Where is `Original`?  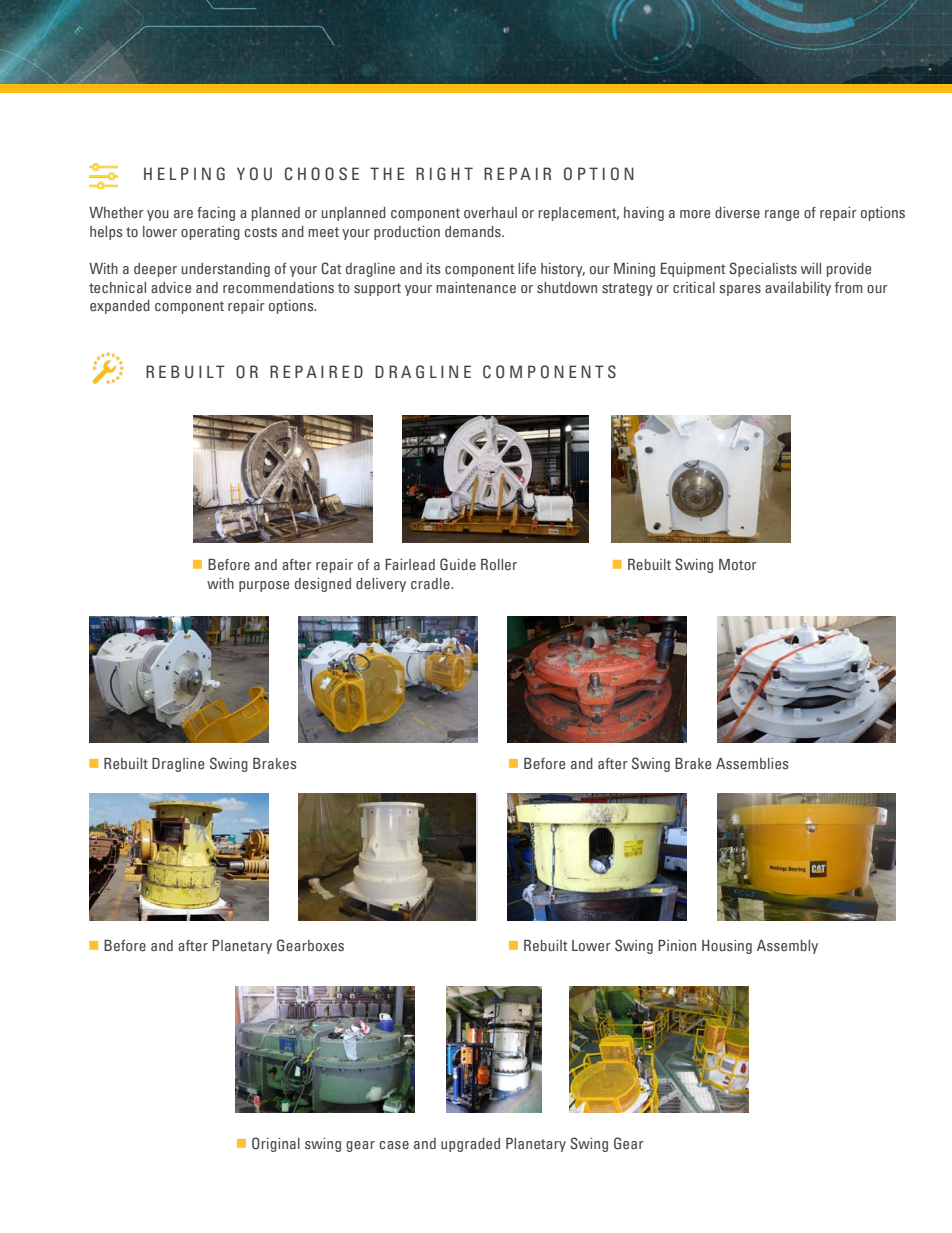 Original is located at coordinates (276, 1144).
